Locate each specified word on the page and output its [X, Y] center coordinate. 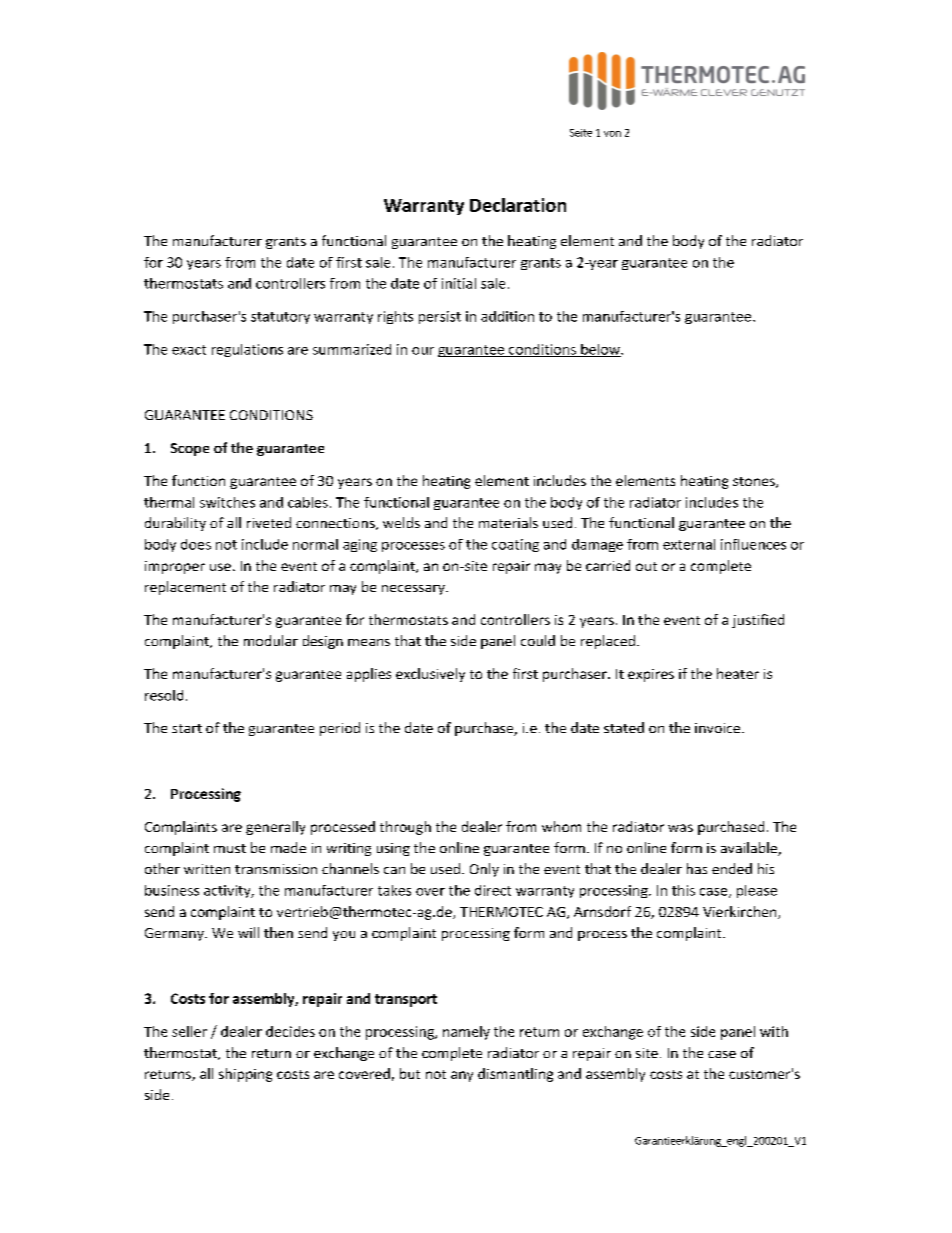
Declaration [518, 205]
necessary [414, 590]
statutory [280, 318]
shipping [245, 1075]
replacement [185, 588]
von [612, 134]
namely [466, 1033]
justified [758, 621]
